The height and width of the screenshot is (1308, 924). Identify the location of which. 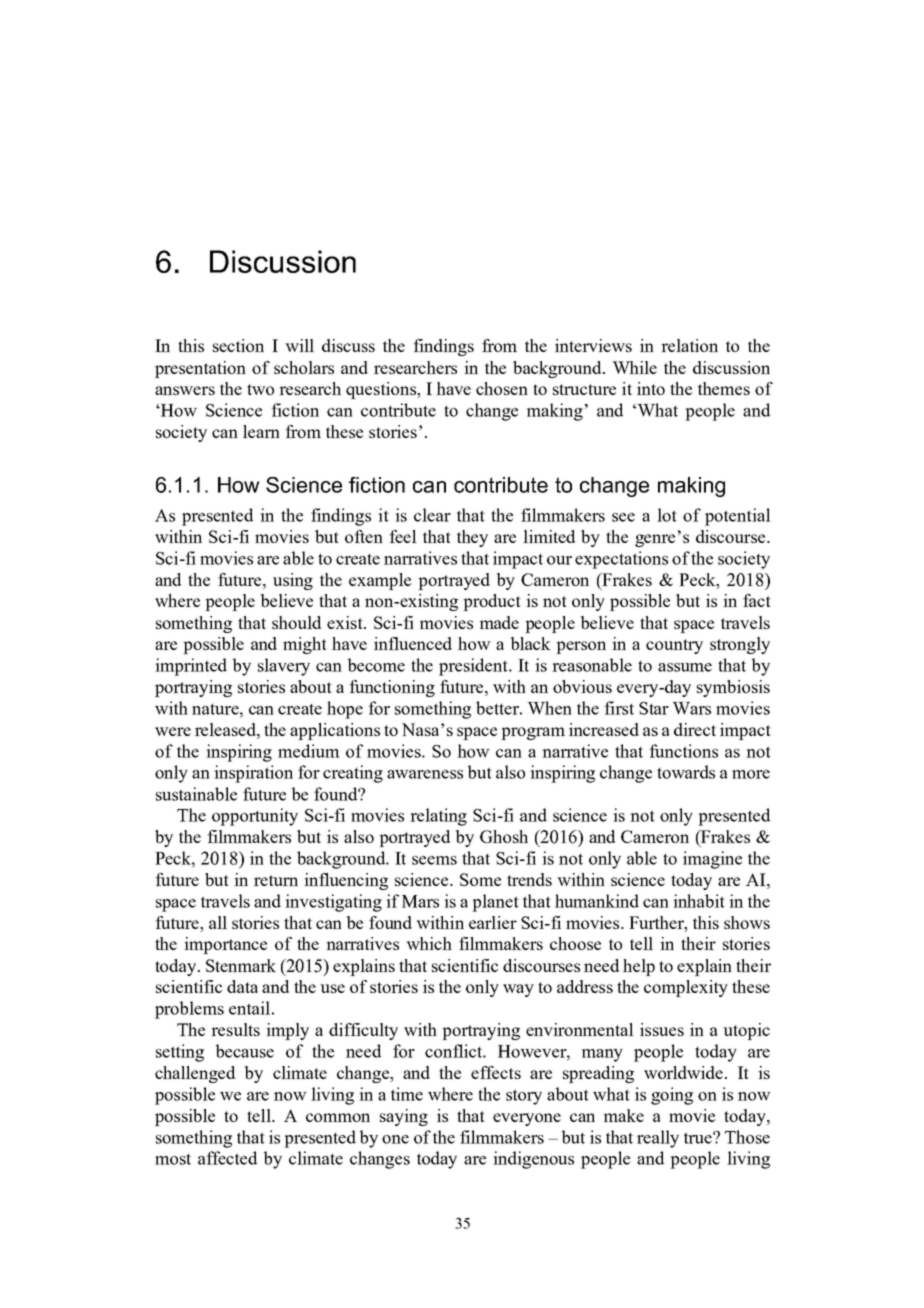
(429, 943).
